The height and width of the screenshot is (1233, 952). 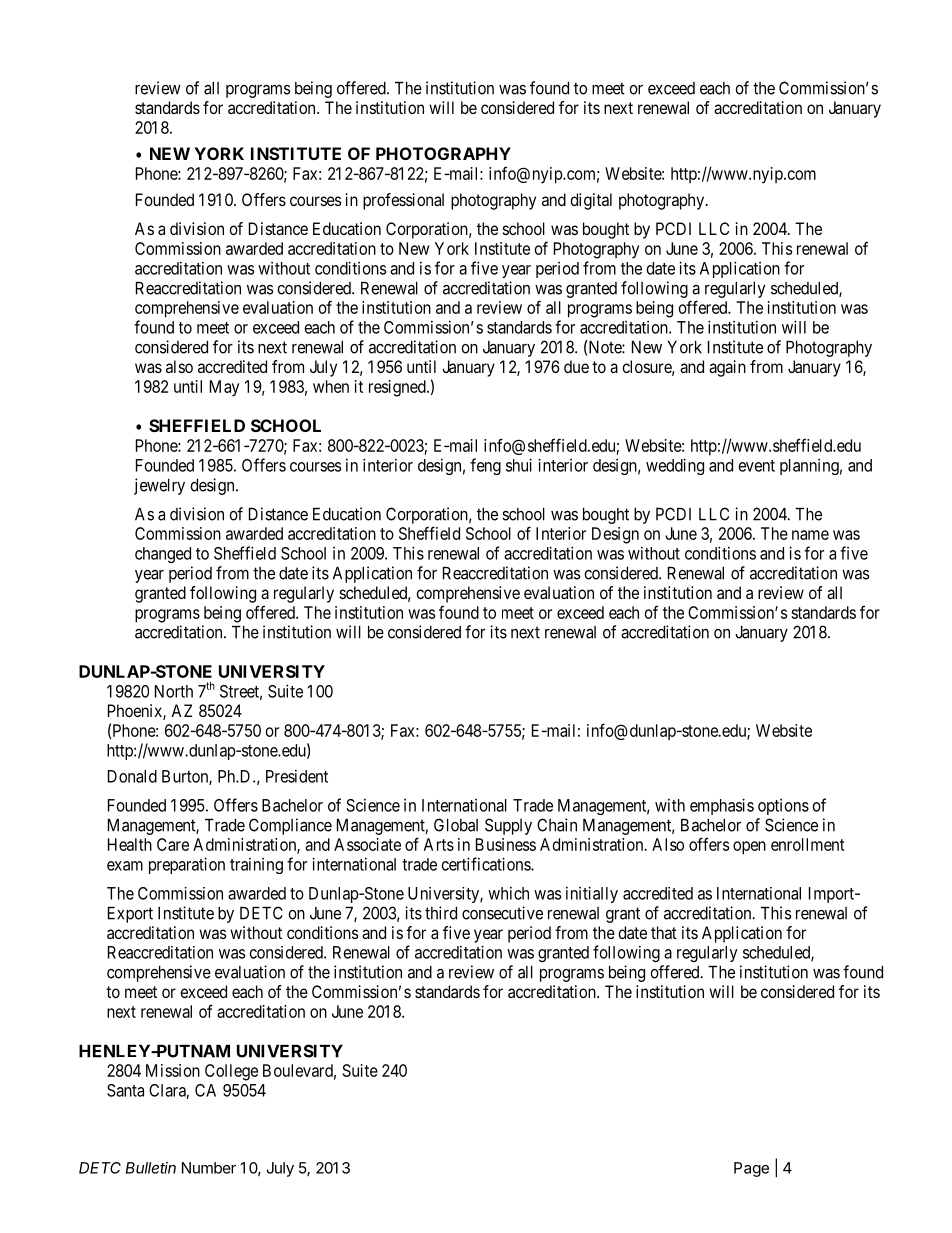 I want to click on Page, so click(x=751, y=1169).
